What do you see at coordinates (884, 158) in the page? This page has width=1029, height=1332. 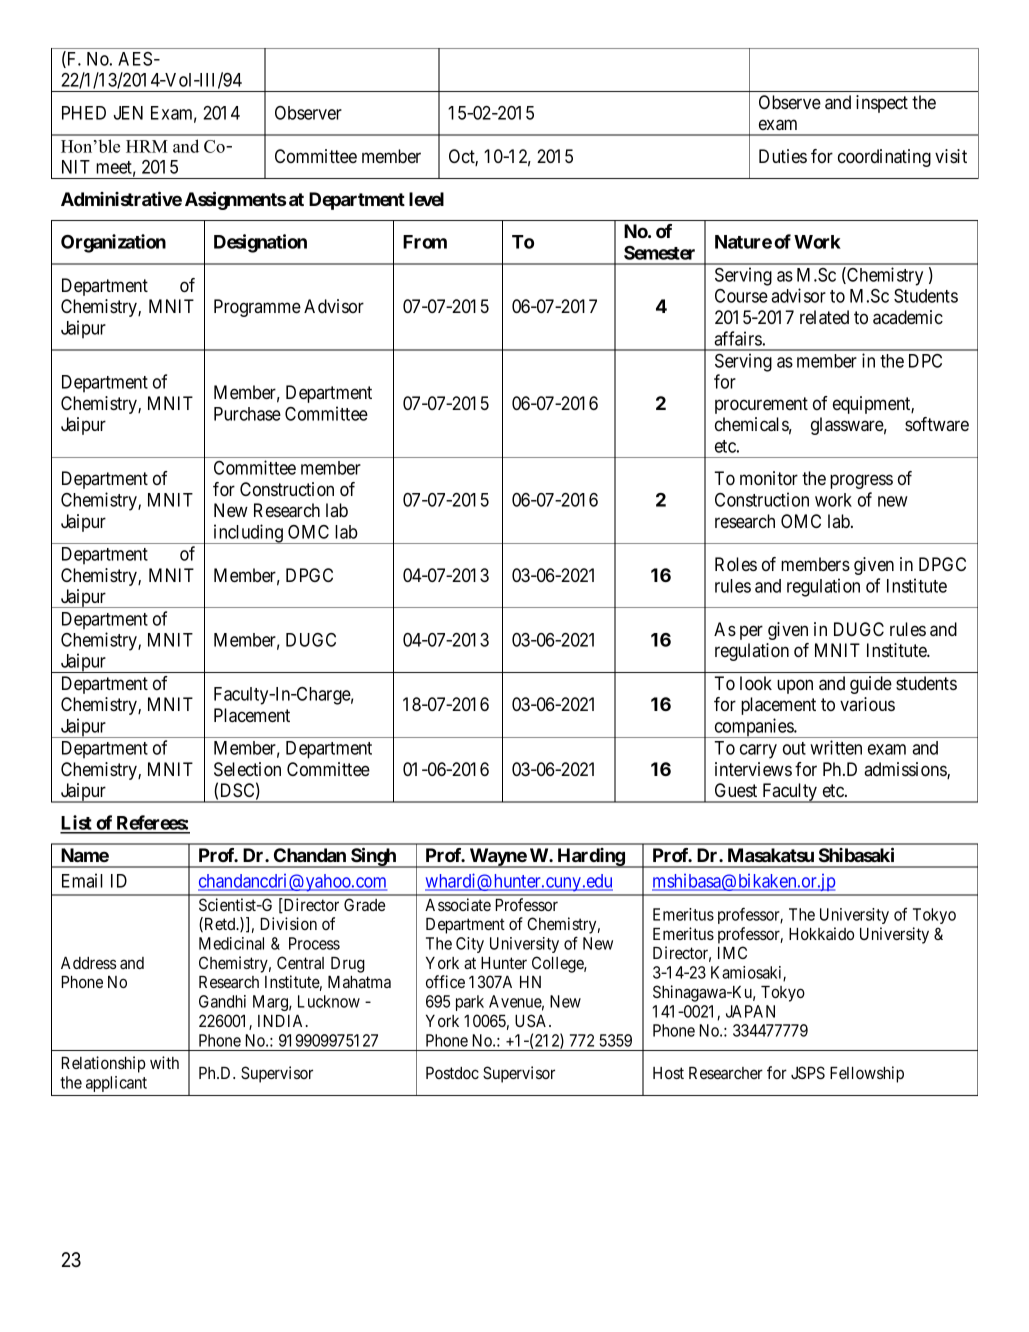 I see `coordinating` at bounding box center [884, 158].
